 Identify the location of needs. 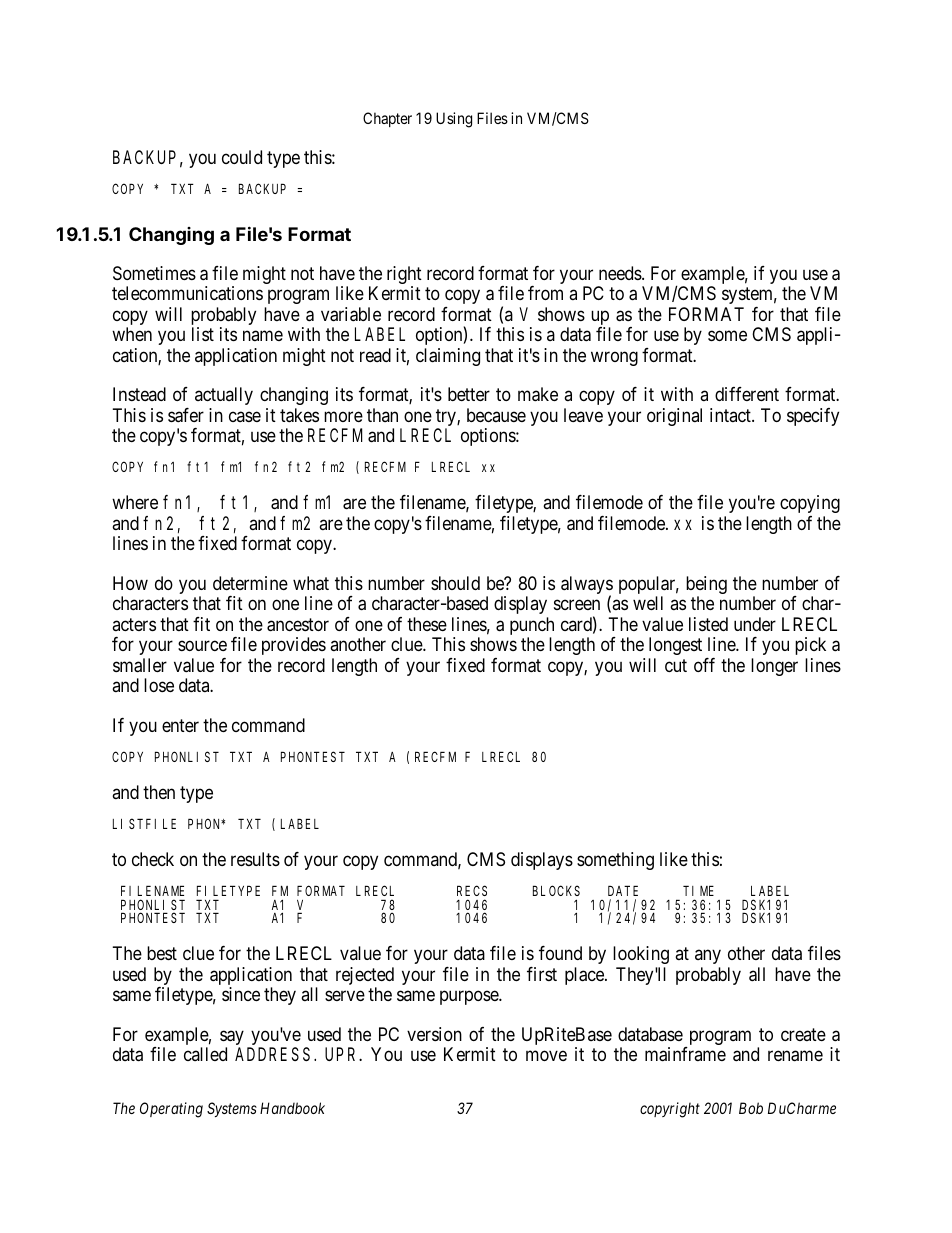
(621, 273).
